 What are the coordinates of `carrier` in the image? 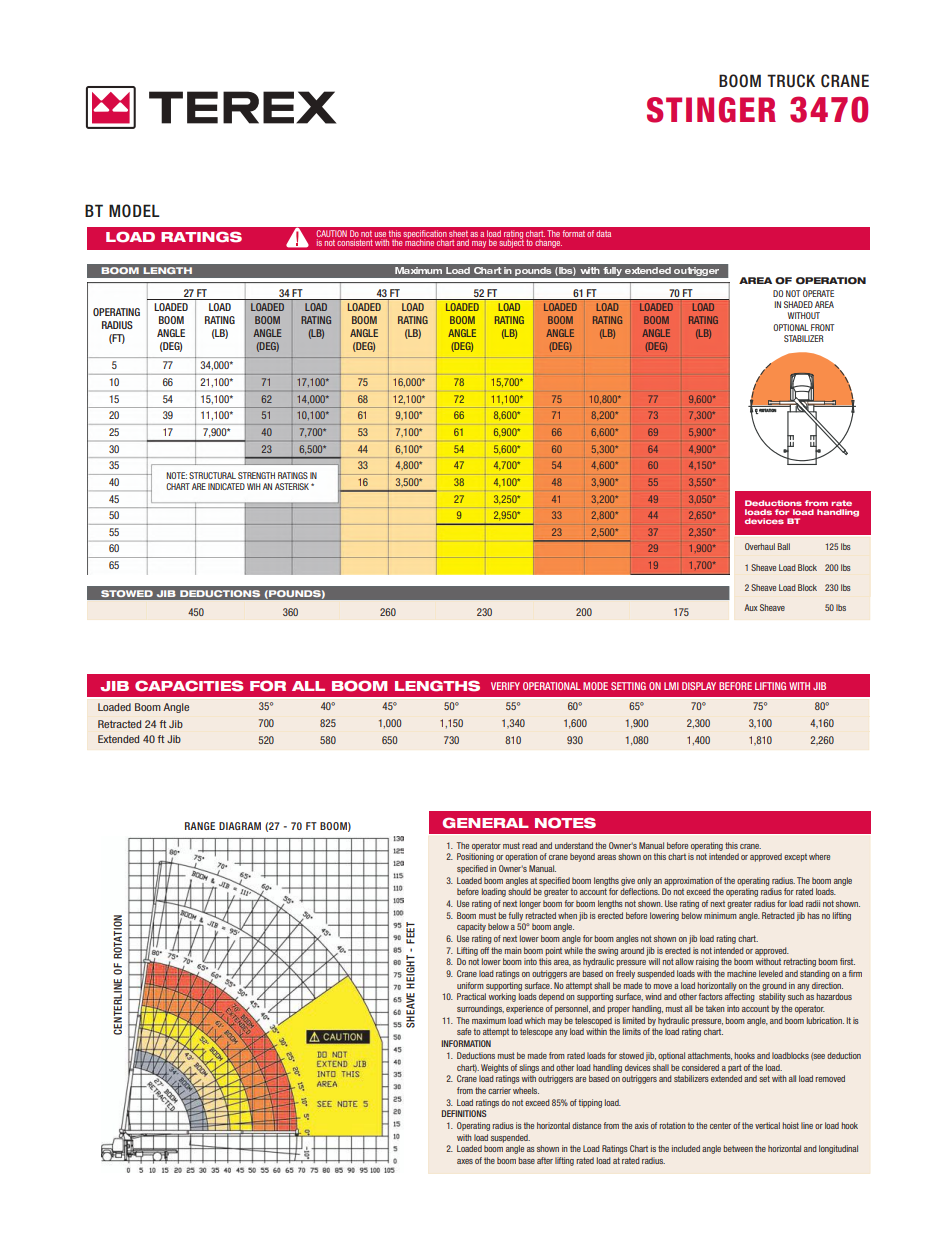 It's located at (499, 1090).
